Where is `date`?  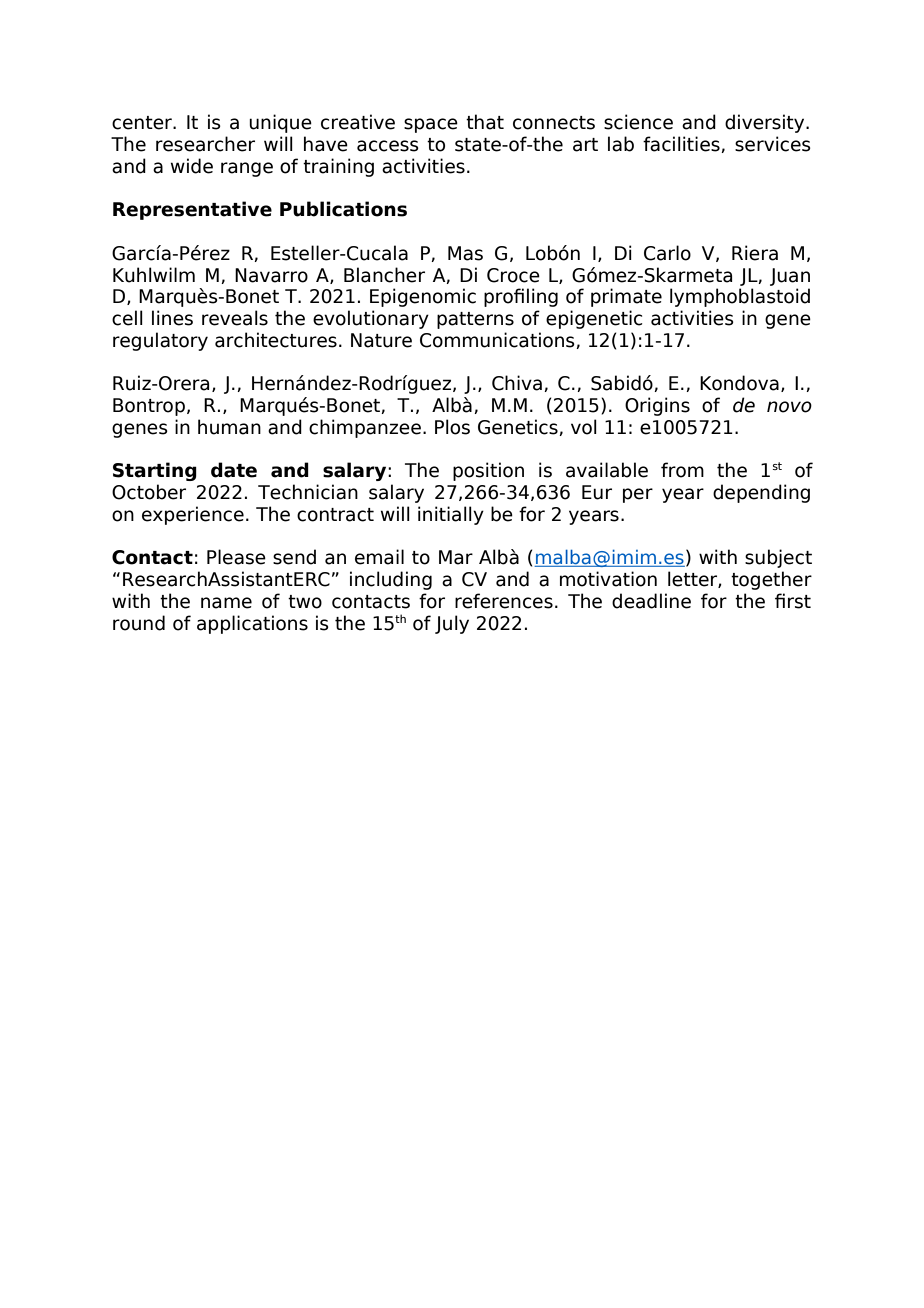
date is located at coordinates (234, 470).
